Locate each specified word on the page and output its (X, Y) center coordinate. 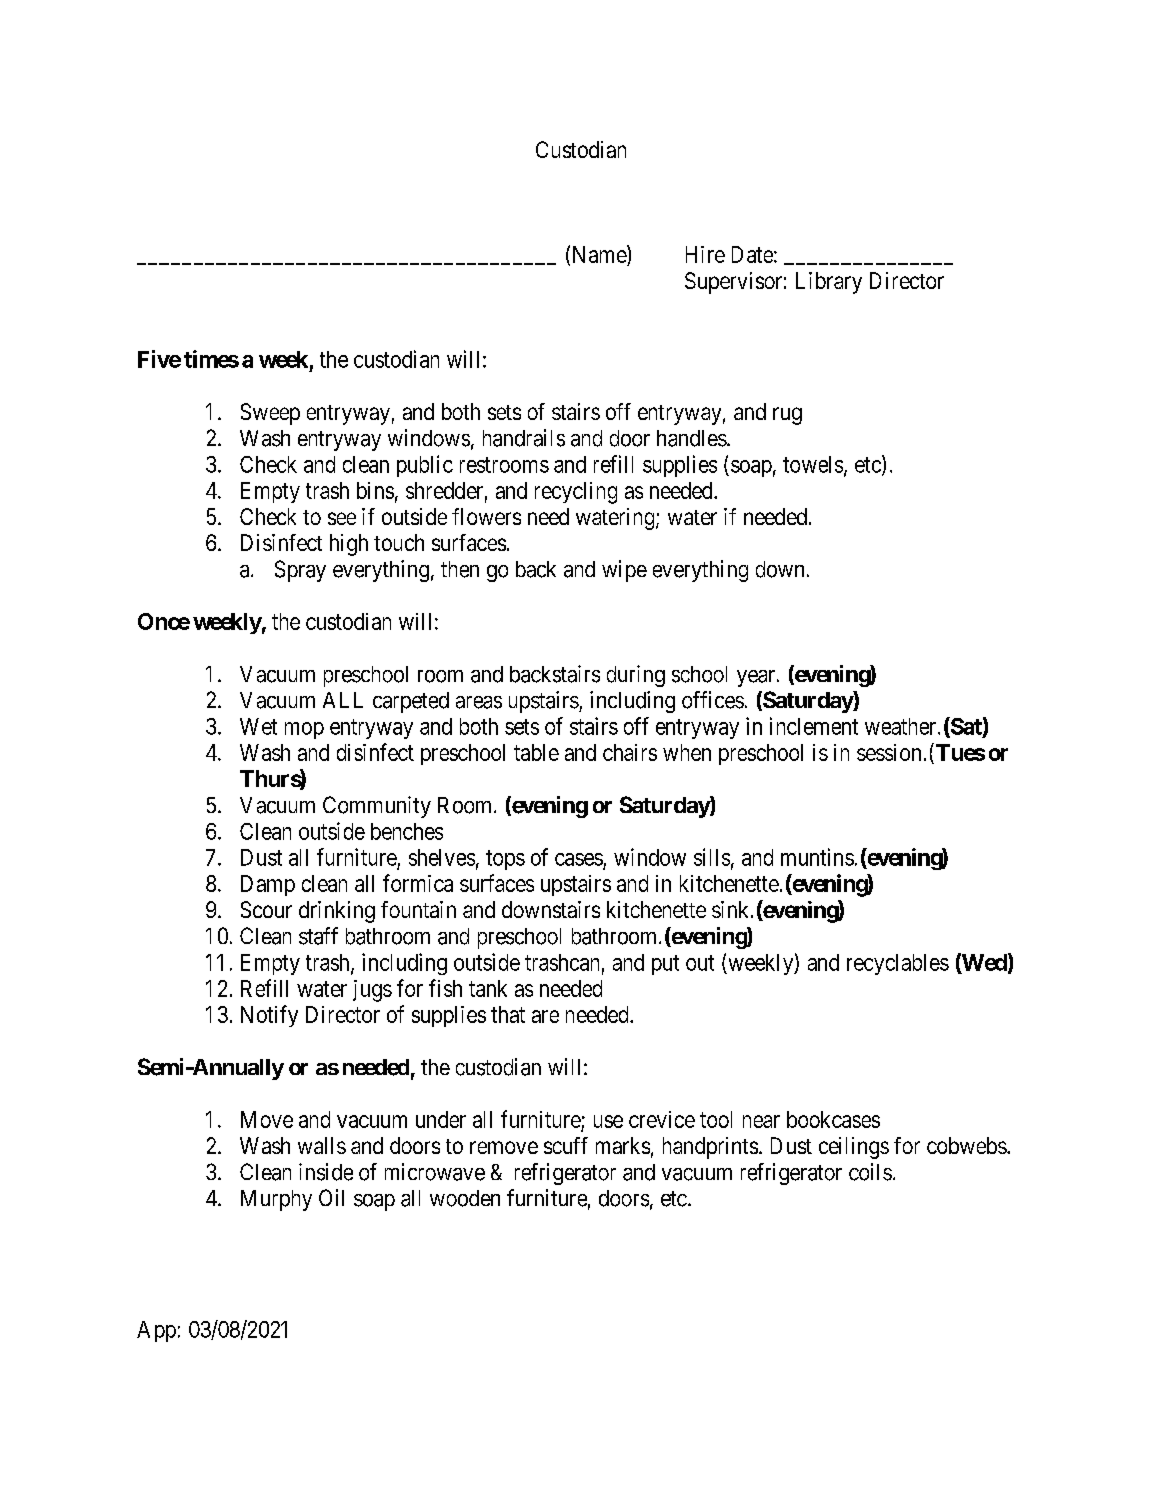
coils (870, 1172)
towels (813, 464)
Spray (300, 571)
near (761, 1121)
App (156, 1331)
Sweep (270, 414)
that (508, 1014)
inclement (814, 726)
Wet (258, 726)
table (536, 752)
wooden (465, 1198)
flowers (486, 516)
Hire (705, 254)
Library (829, 283)
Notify (269, 1016)
